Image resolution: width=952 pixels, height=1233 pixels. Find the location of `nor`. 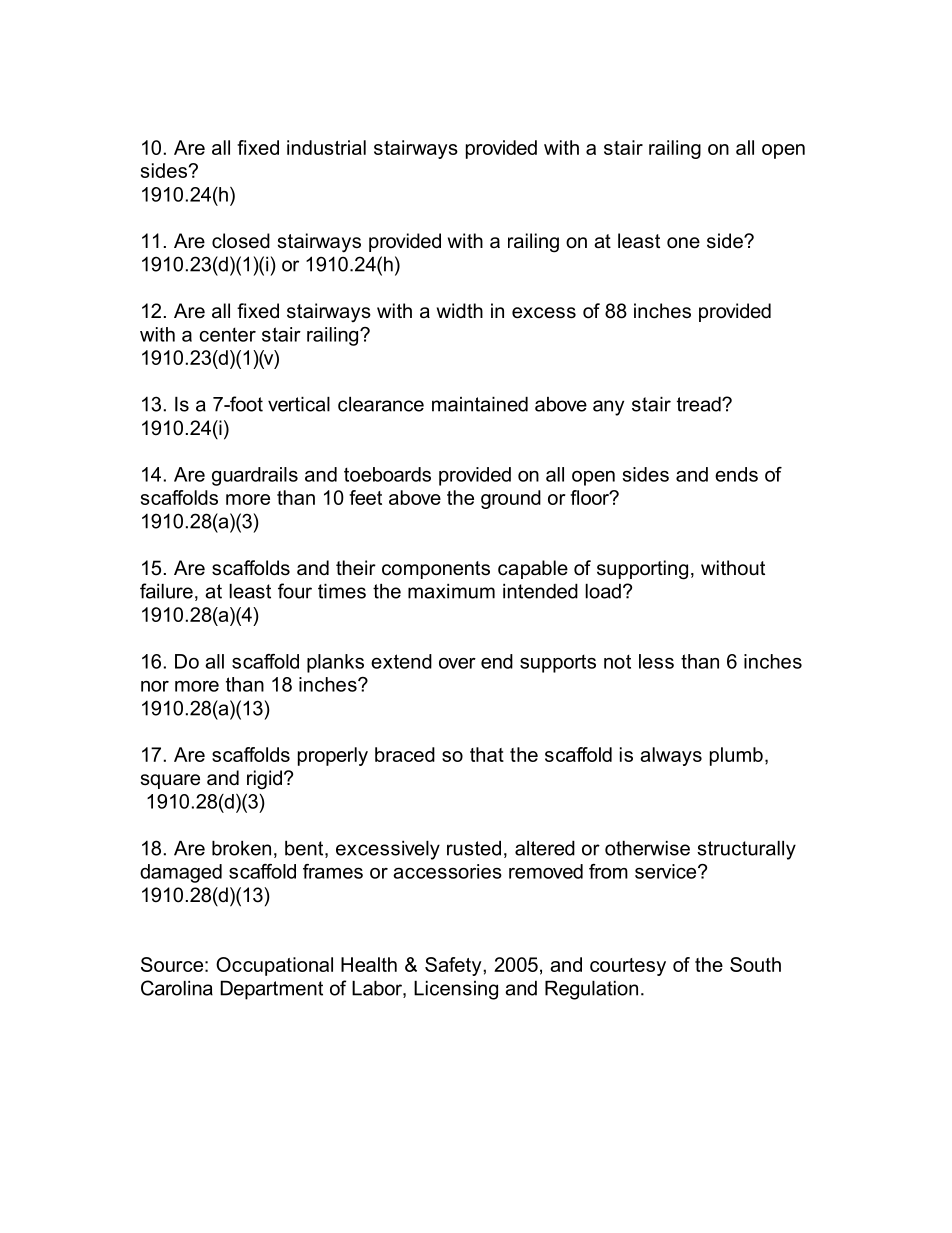

nor is located at coordinates (155, 686).
